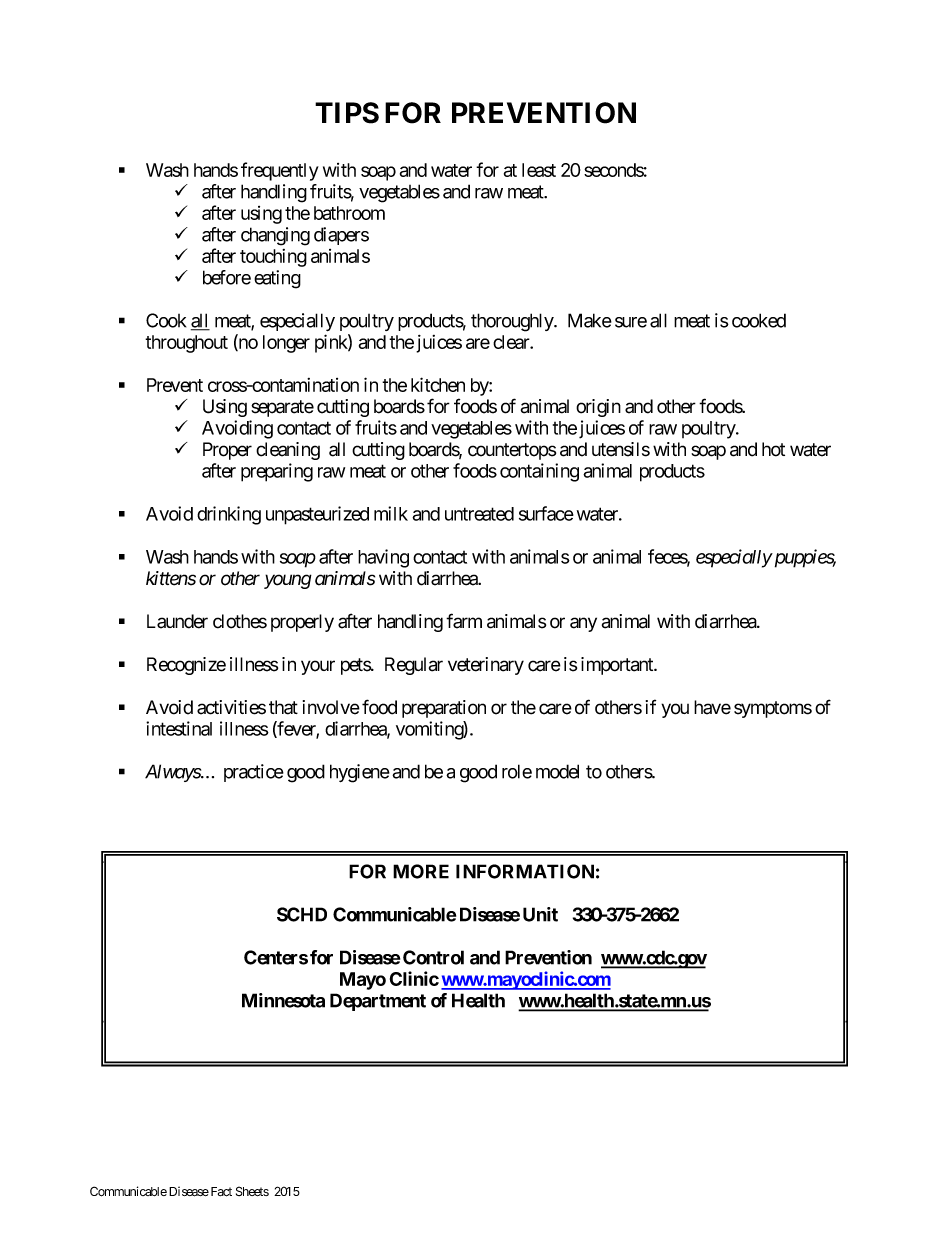 This screenshot has height=1233, width=952. Describe the element at coordinates (513, 322) in the screenshot. I see `thoroughly` at that location.
